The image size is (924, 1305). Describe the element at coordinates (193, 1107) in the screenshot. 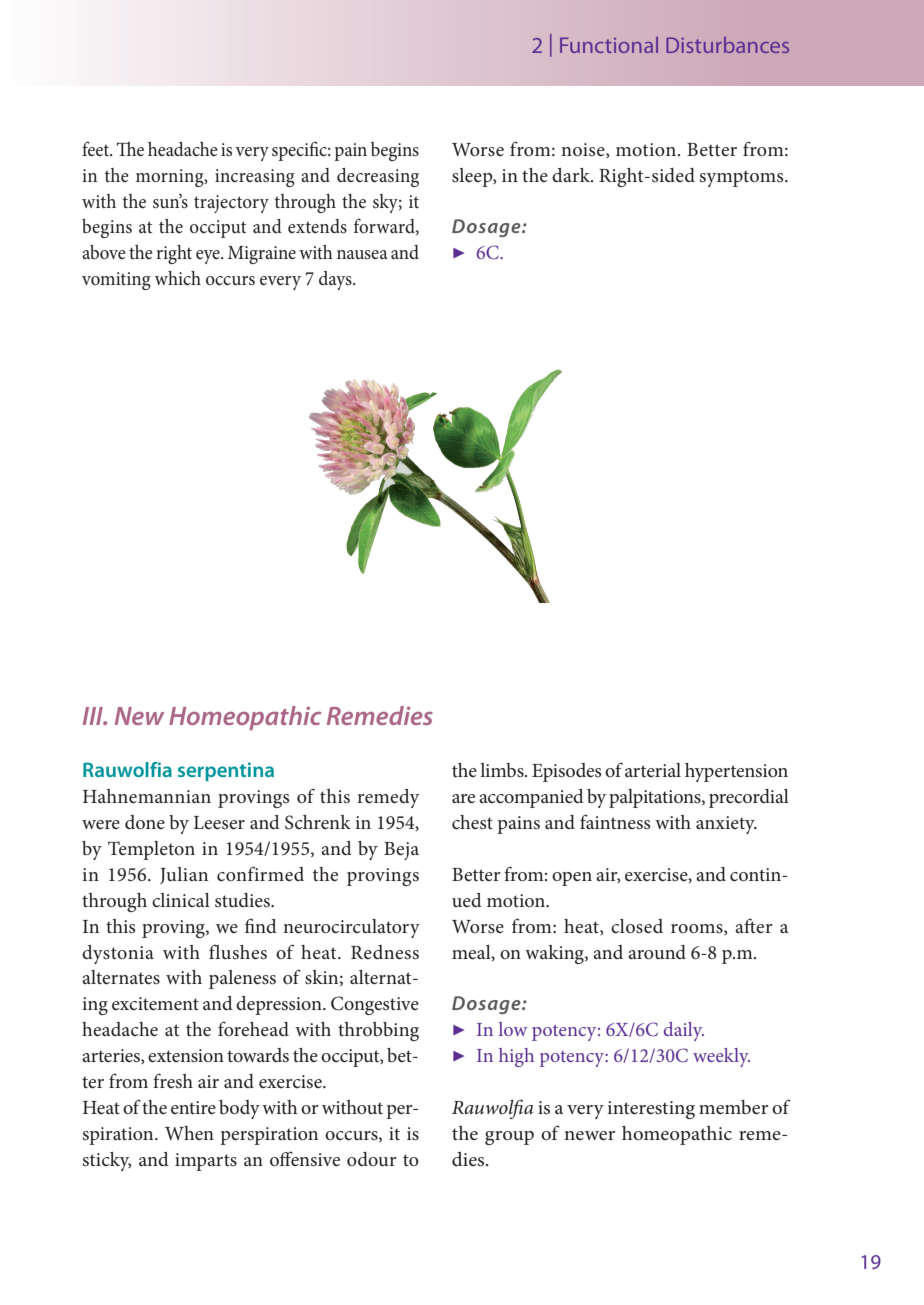

I see `entire` at that location.
